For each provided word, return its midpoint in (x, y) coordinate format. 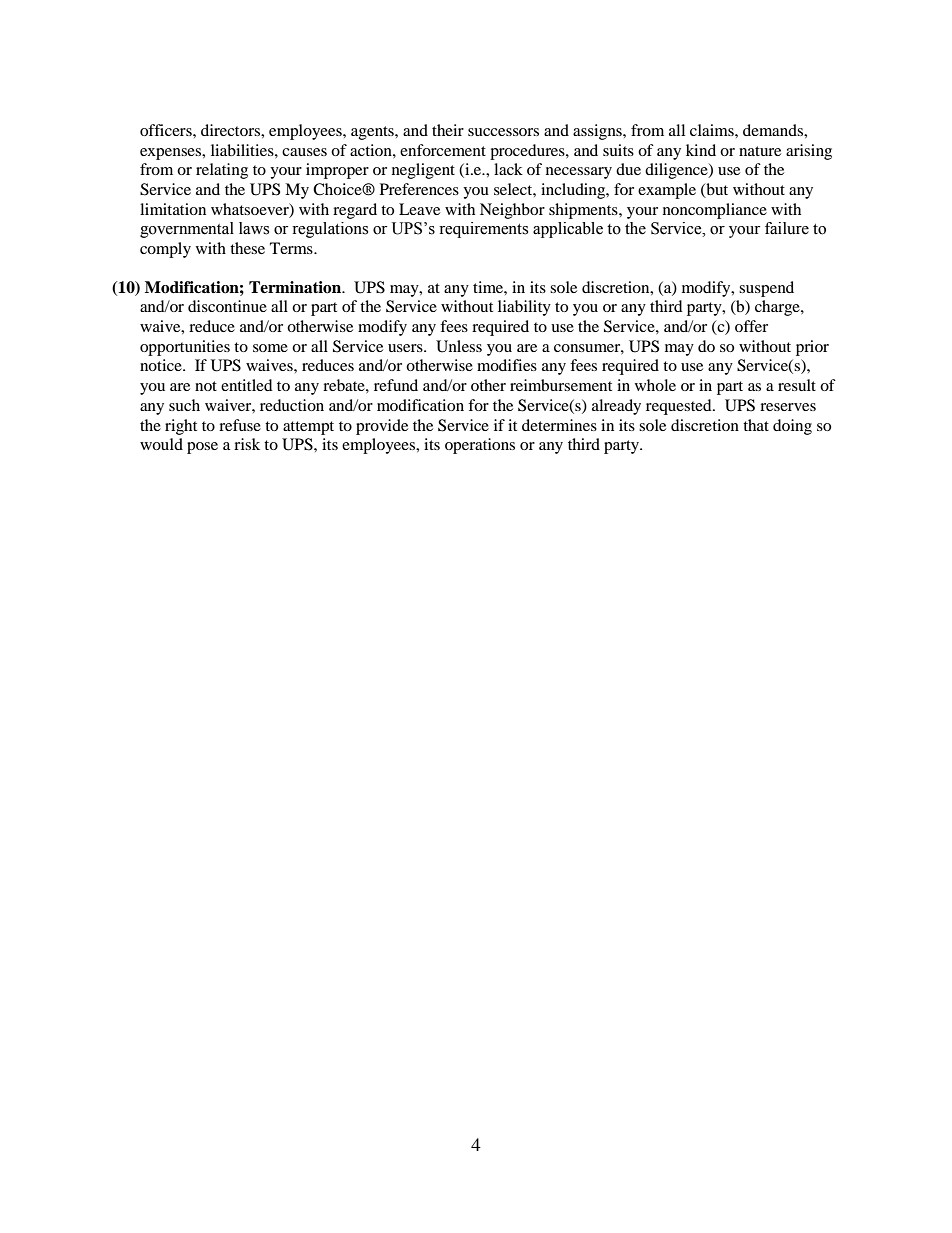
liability (524, 308)
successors (503, 132)
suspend (766, 289)
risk (247, 444)
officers (167, 130)
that (756, 425)
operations (480, 446)
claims (713, 130)
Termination (296, 287)
